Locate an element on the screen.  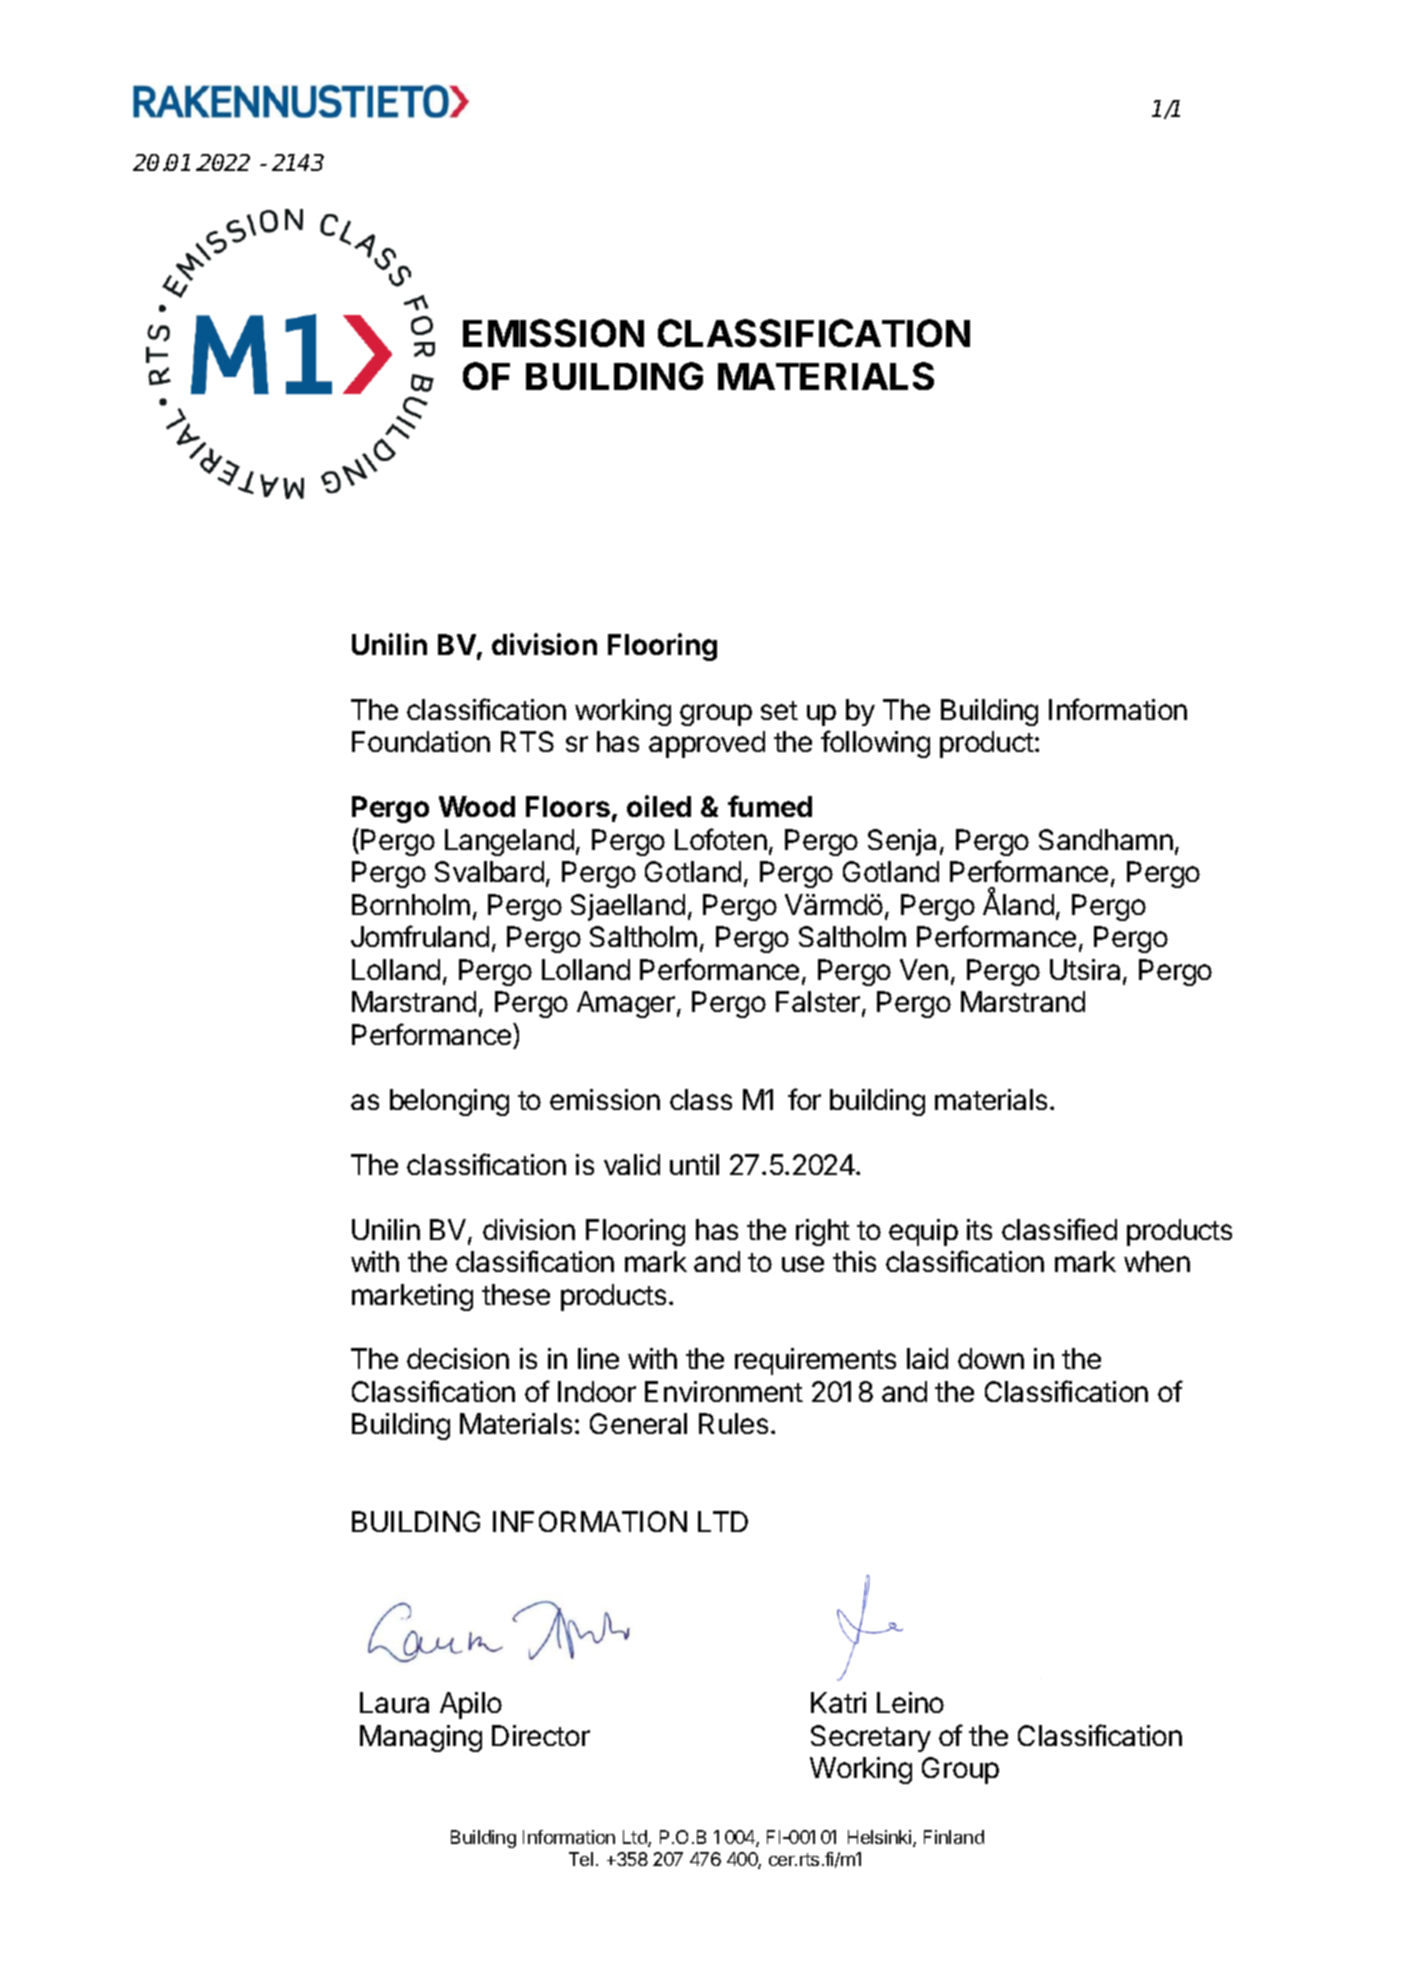
Helsinki is located at coordinates (881, 1838).
